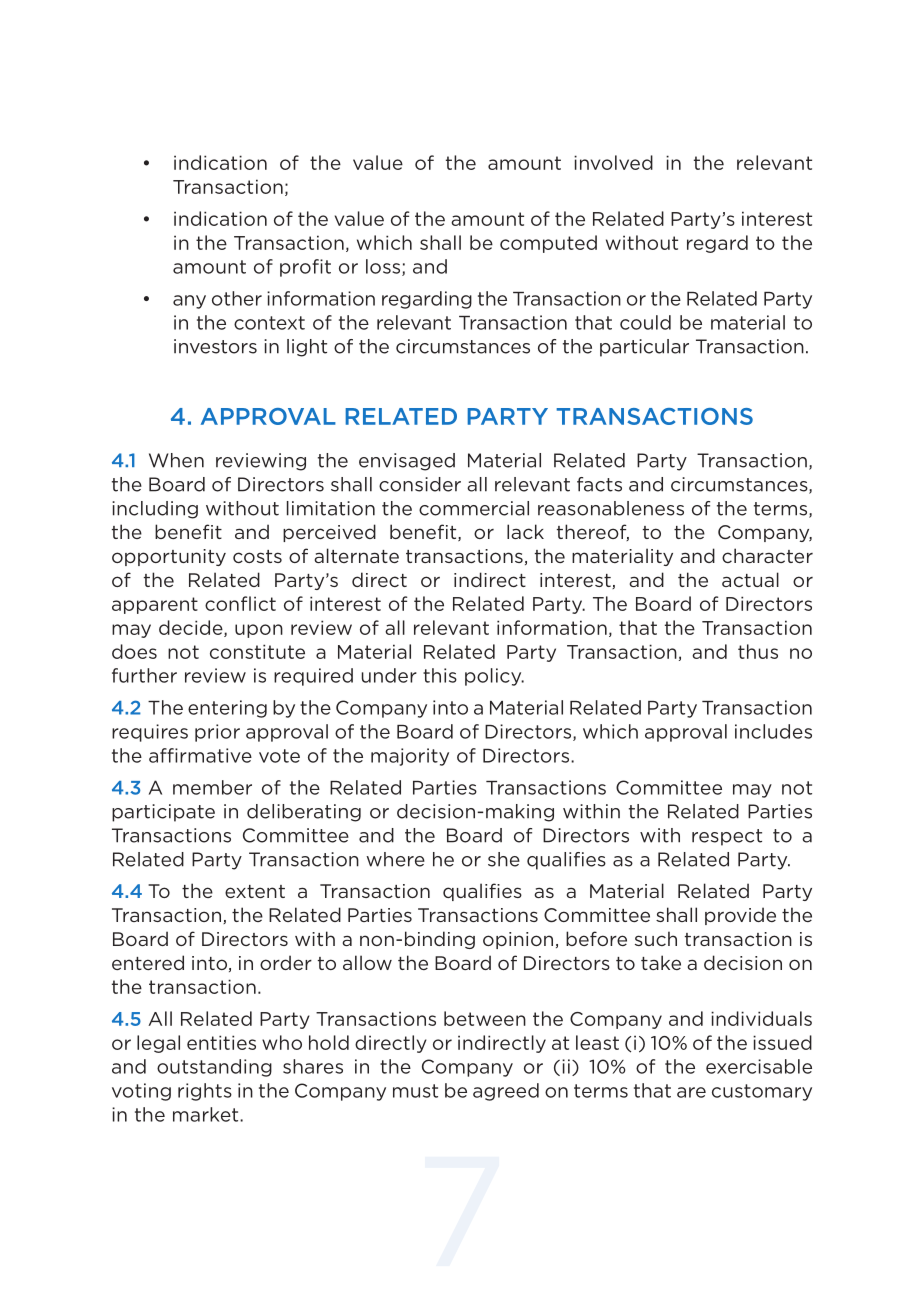 This screenshot has width=924, height=1295. Describe the element at coordinates (548, 244) in the screenshot. I see `computed` at that location.
